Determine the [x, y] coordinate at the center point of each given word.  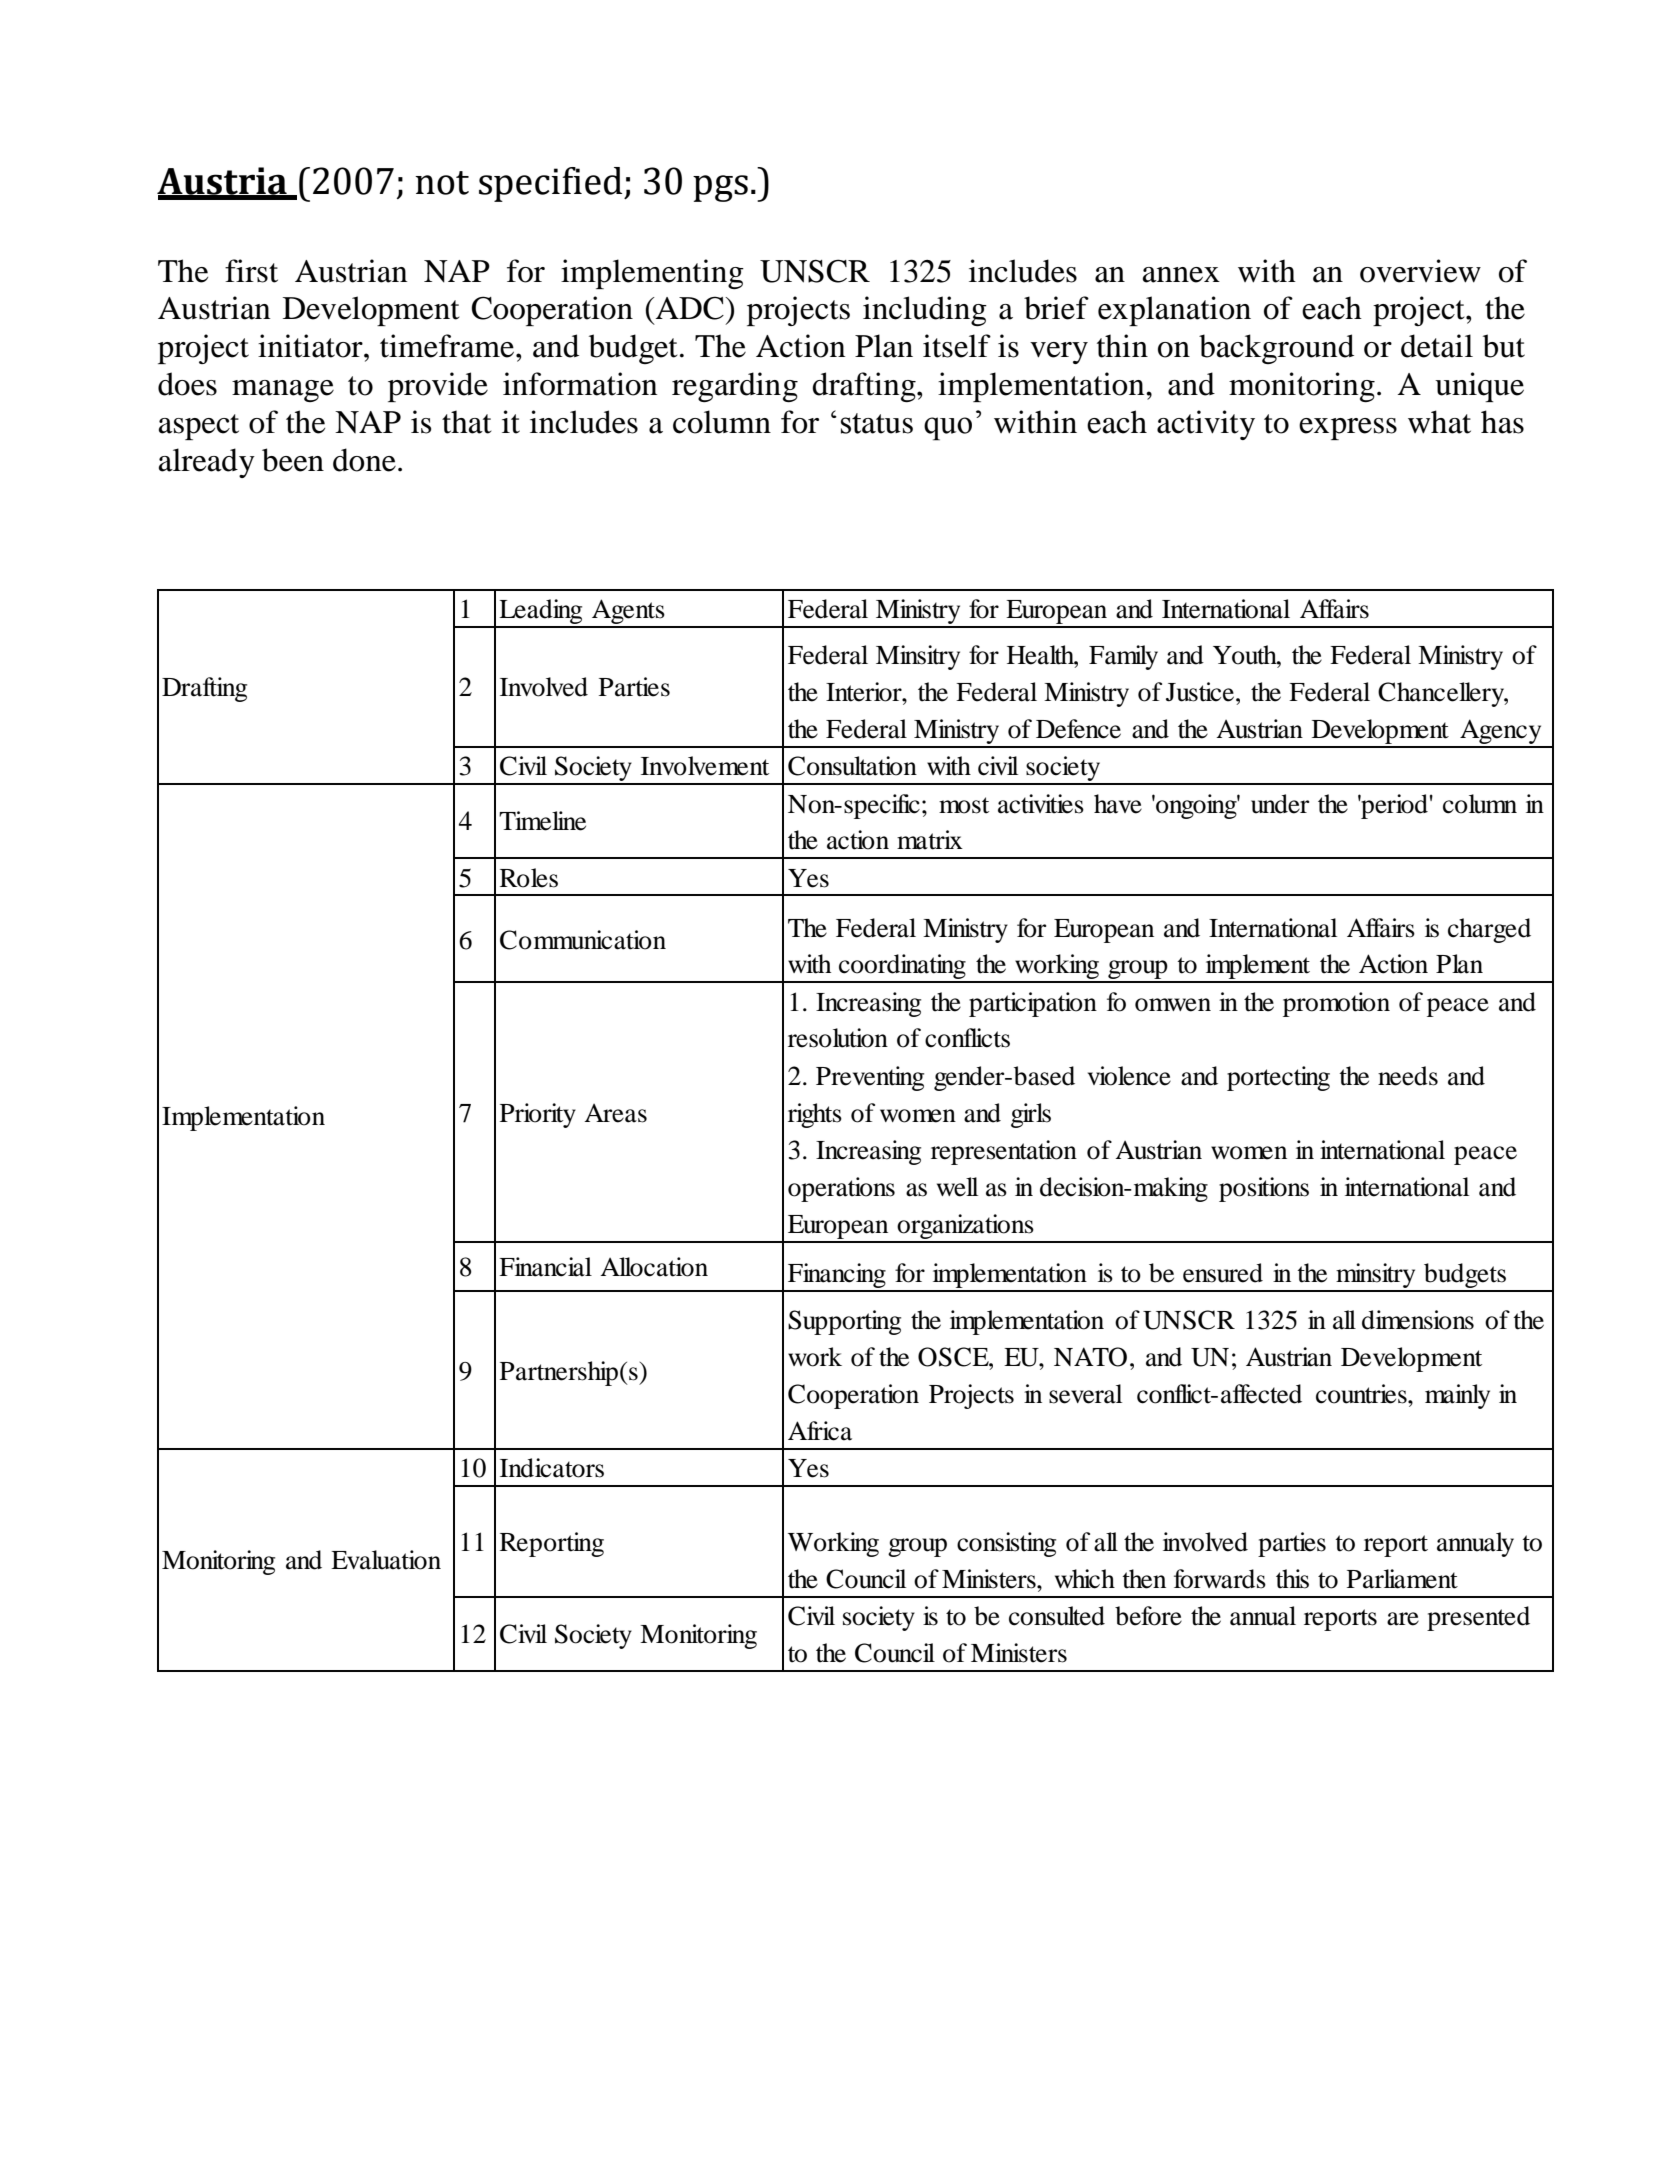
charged [1489, 930]
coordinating [902, 968]
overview [1420, 271]
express [1348, 429]
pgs [720, 188]
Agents [628, 613]
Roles [529, 878]
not [442, 183]
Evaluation [386, 1560]
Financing [837, 1277]
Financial [545, 1267]
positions [1264, 1189]
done [364, 460]
